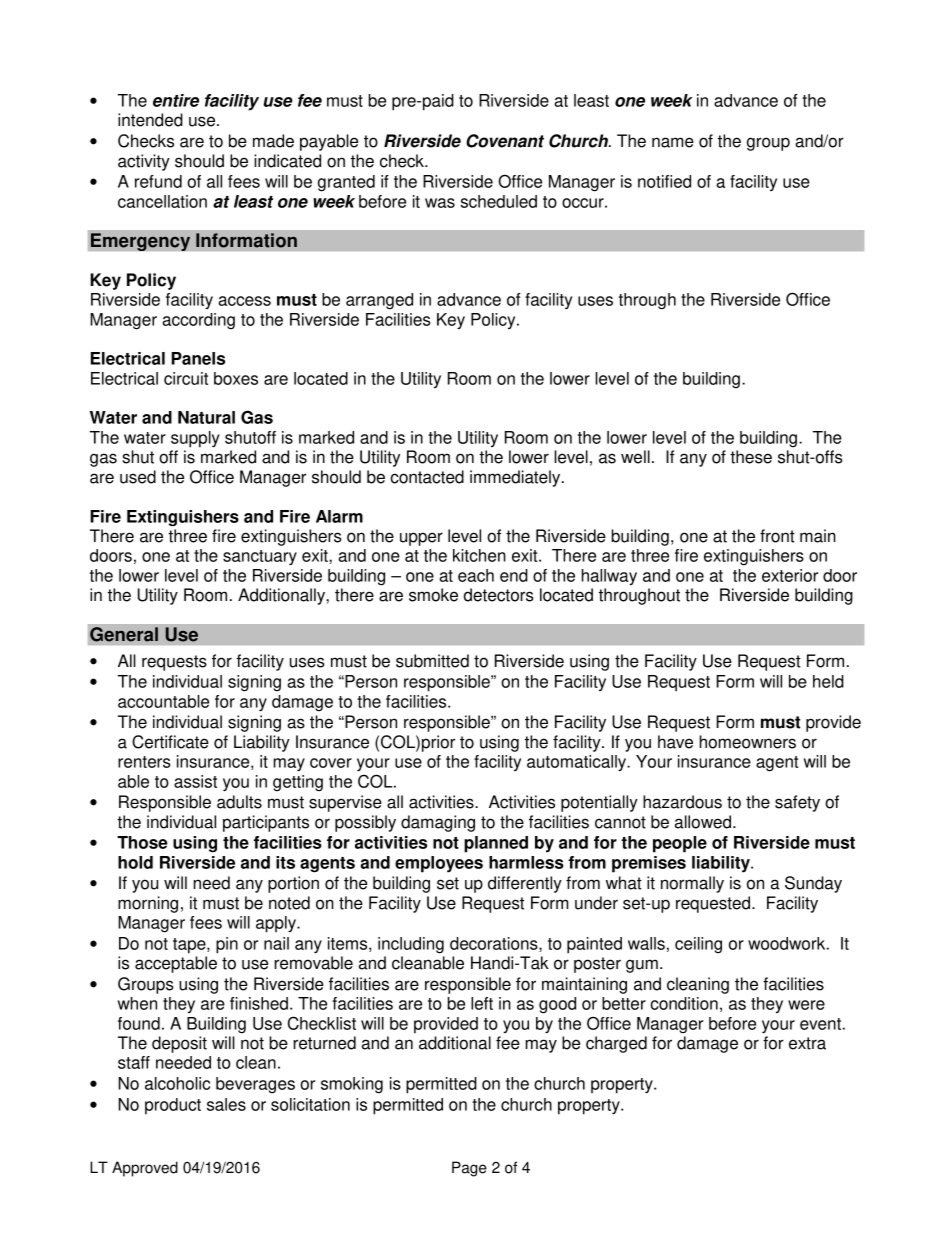 The width and height of the page is (952, 1233). I want to click on allowed, so click(704, 822).
